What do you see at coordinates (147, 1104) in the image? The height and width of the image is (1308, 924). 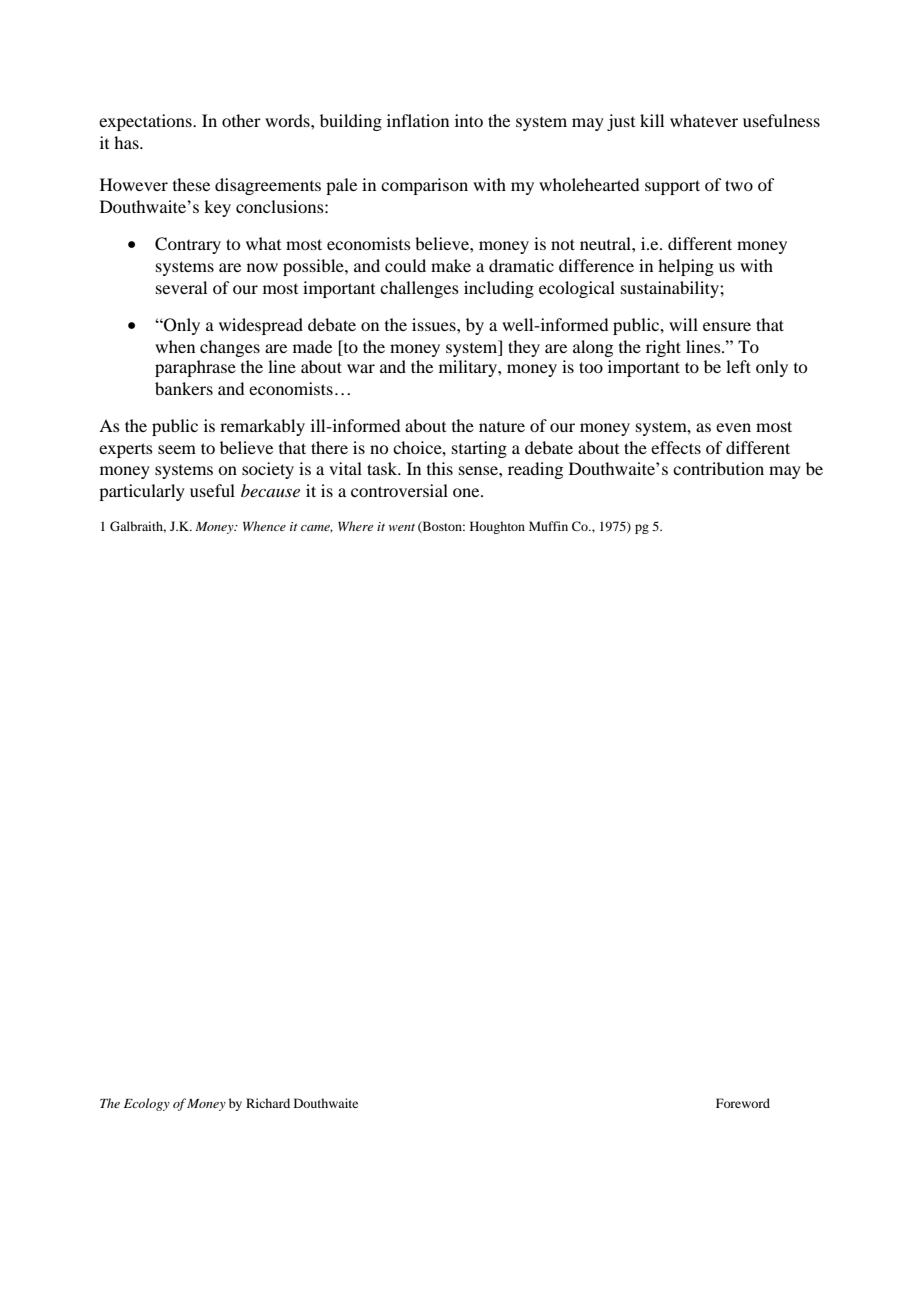 I see `Ecology` at bounding box center [147, 1104].
